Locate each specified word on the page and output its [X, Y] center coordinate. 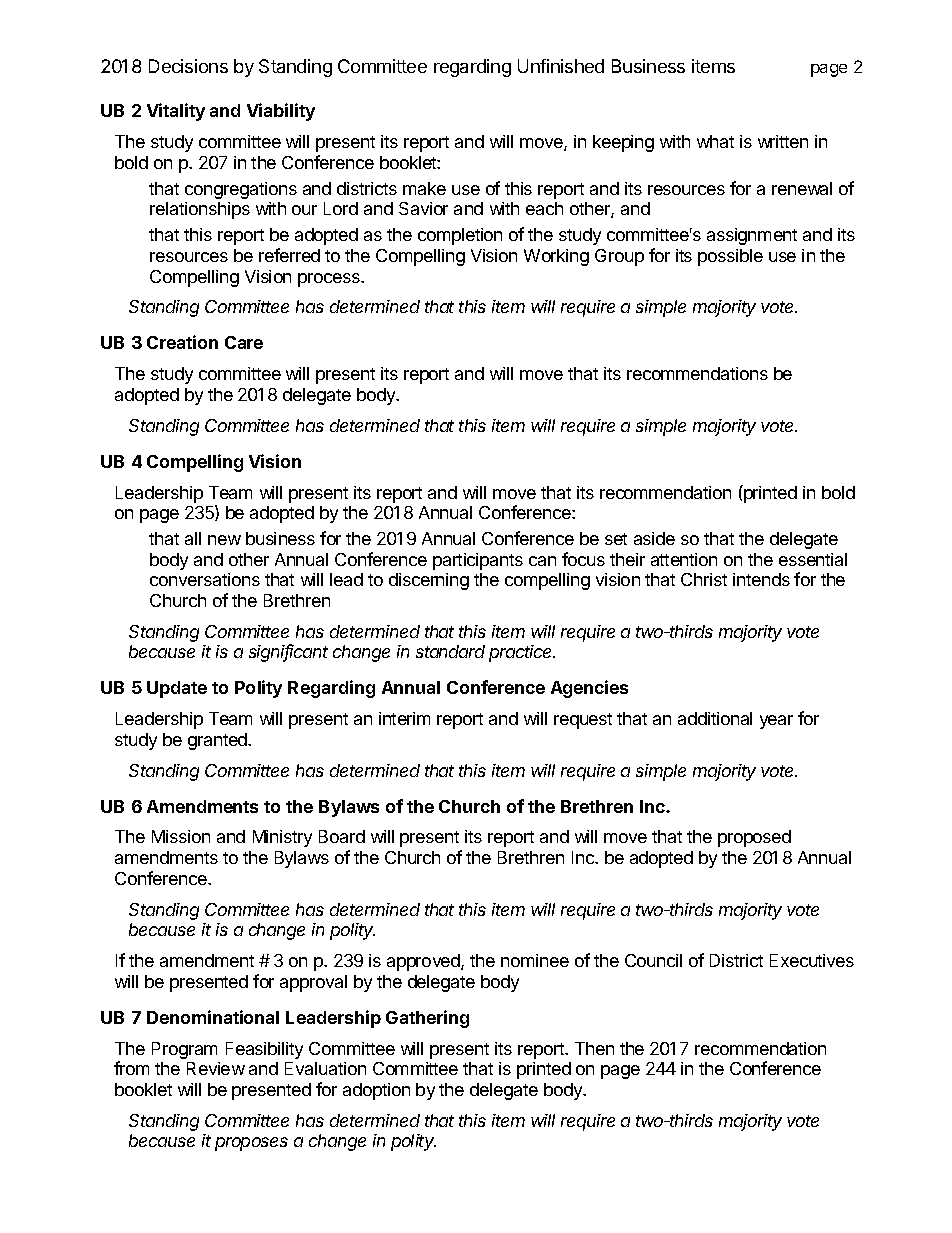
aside [654, 538]
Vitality [176, 112]
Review [216, 1068]
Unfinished [561, 66]
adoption [376, 1091]
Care [244, 342]
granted [218, 741]
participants [478, 561]
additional [715, 718]
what [715, 141]
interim [404, 718]
